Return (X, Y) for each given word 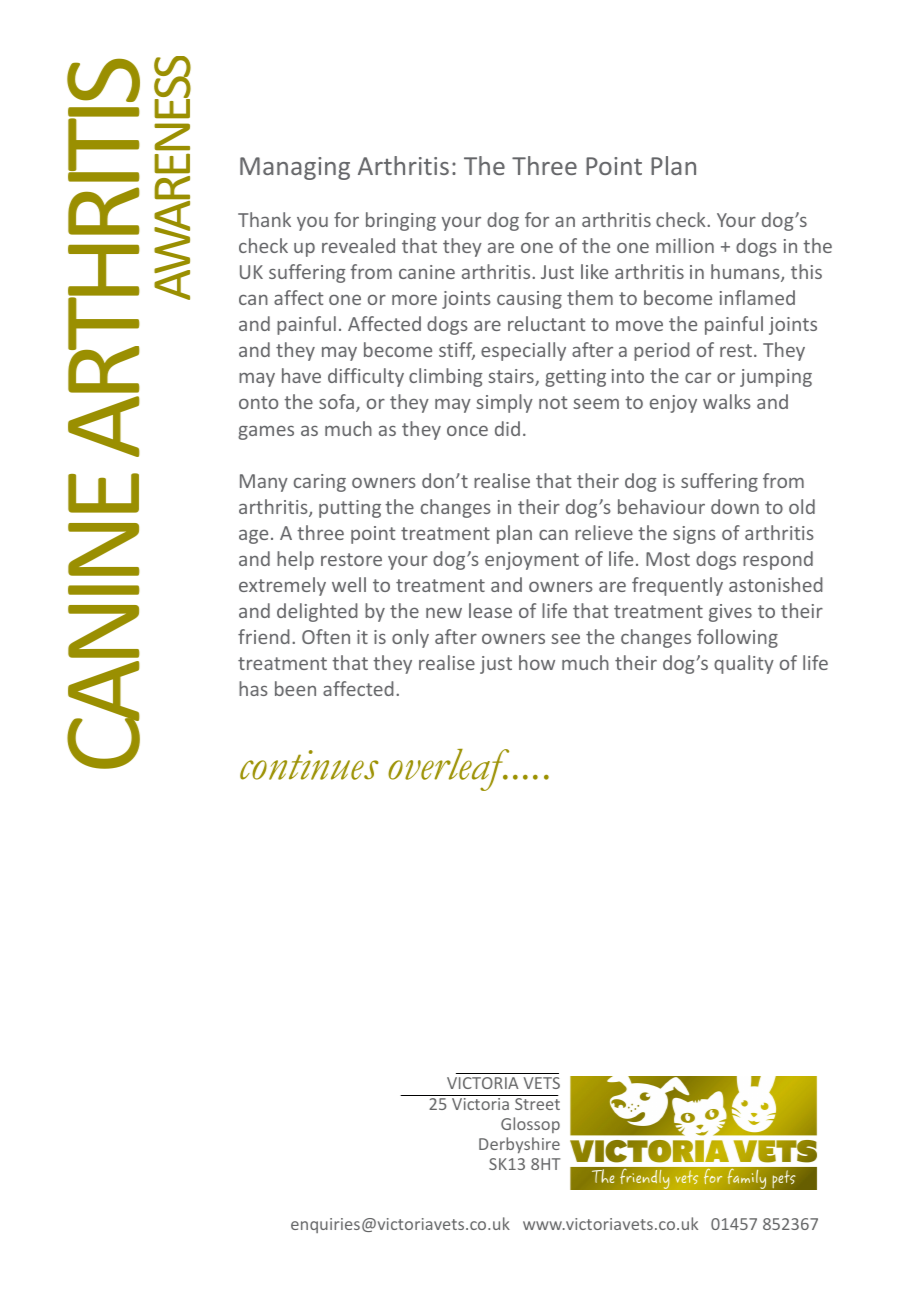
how (537, 662)
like (594, 271)
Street (537, 1104)
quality (744, 664)
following (737, 638)
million (685, 245)
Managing (295, 168)
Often (326, 636)
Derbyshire (519, 1145)
